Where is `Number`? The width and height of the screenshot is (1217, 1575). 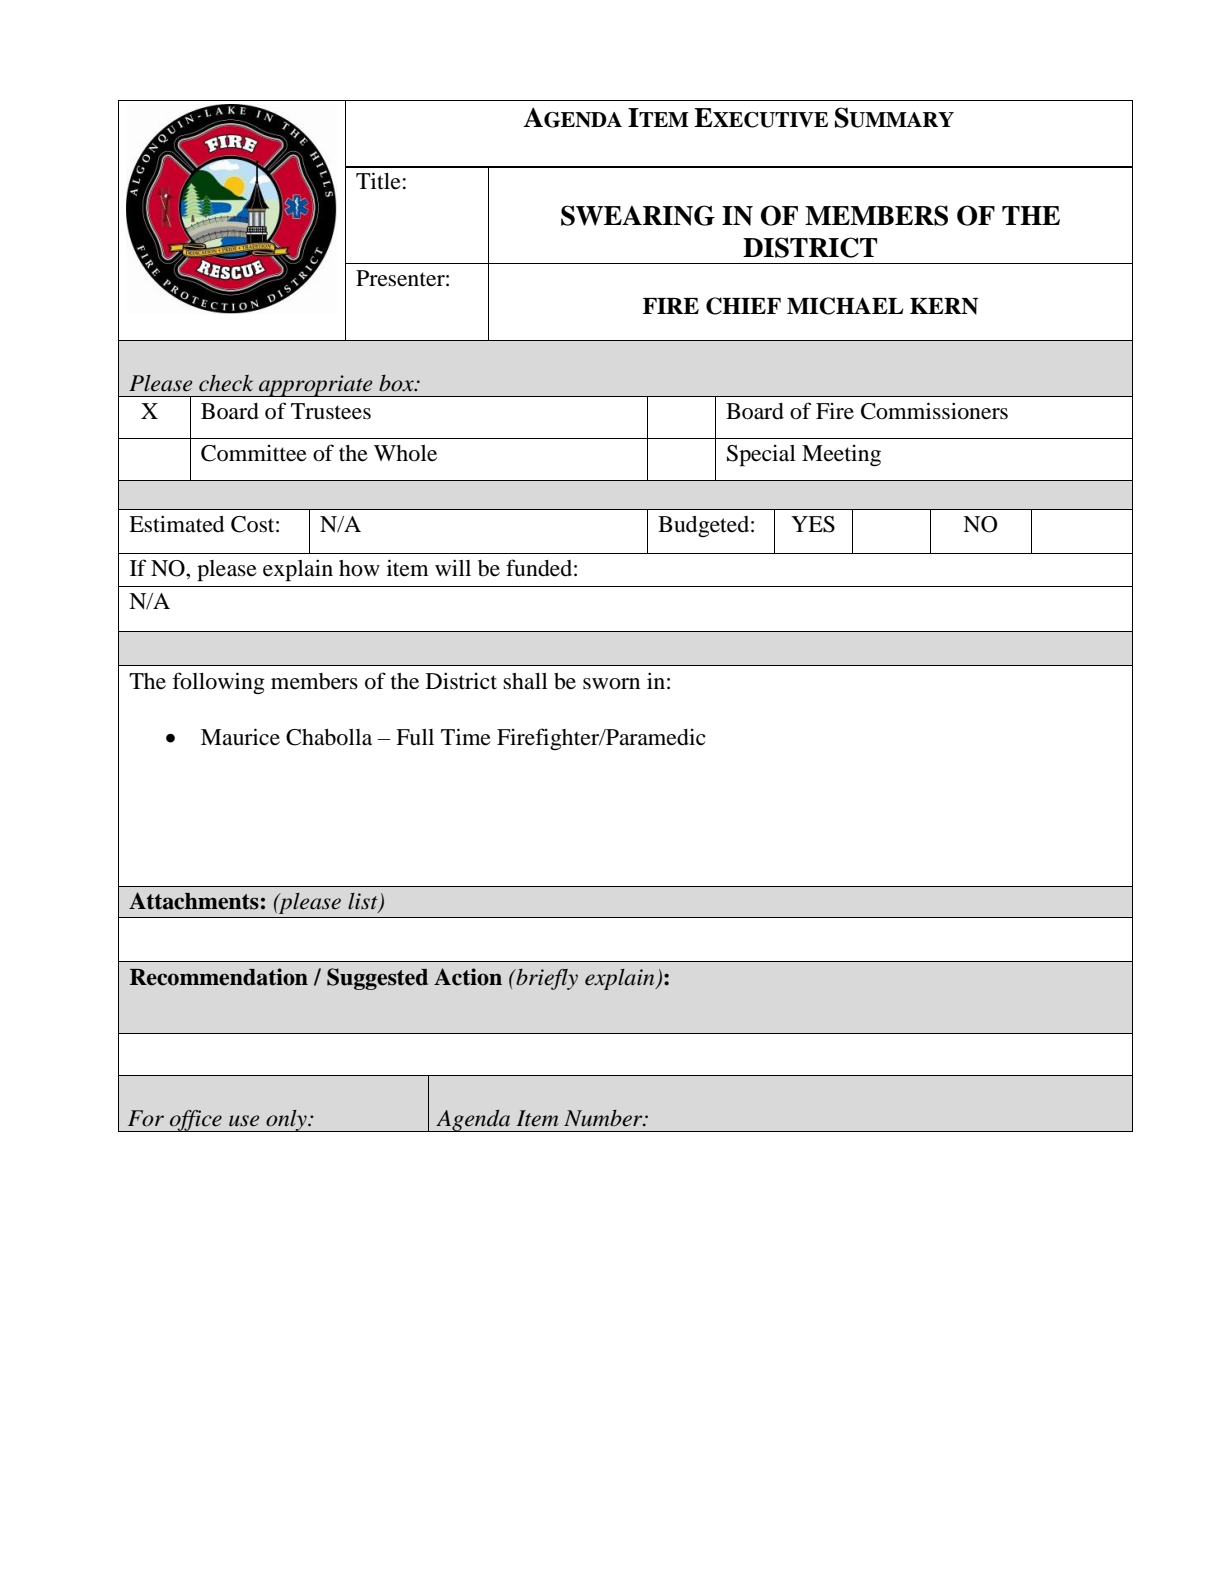 Number is located at coordinates (604, 1118).
